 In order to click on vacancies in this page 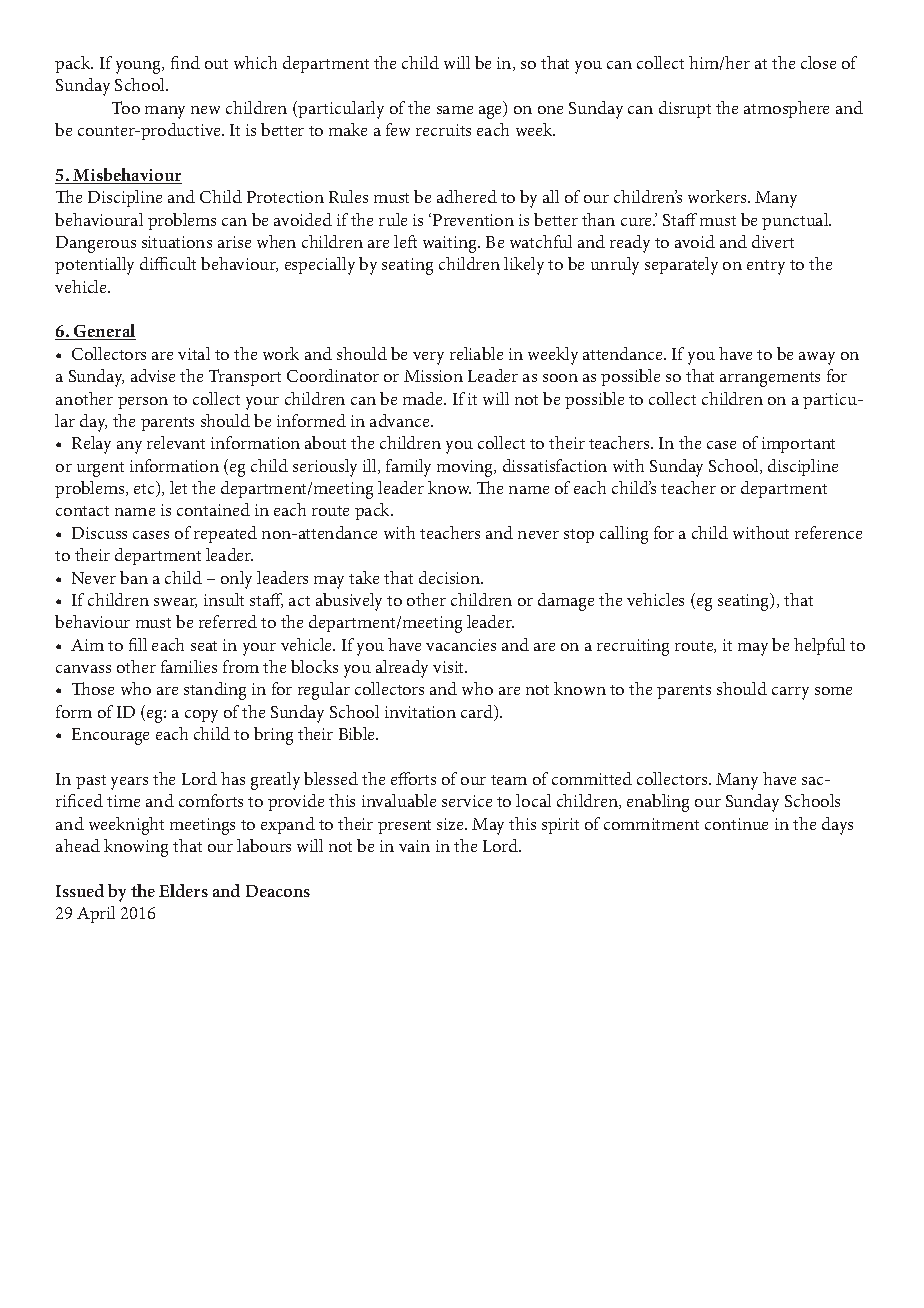, I will do `click(461, 645)`.
